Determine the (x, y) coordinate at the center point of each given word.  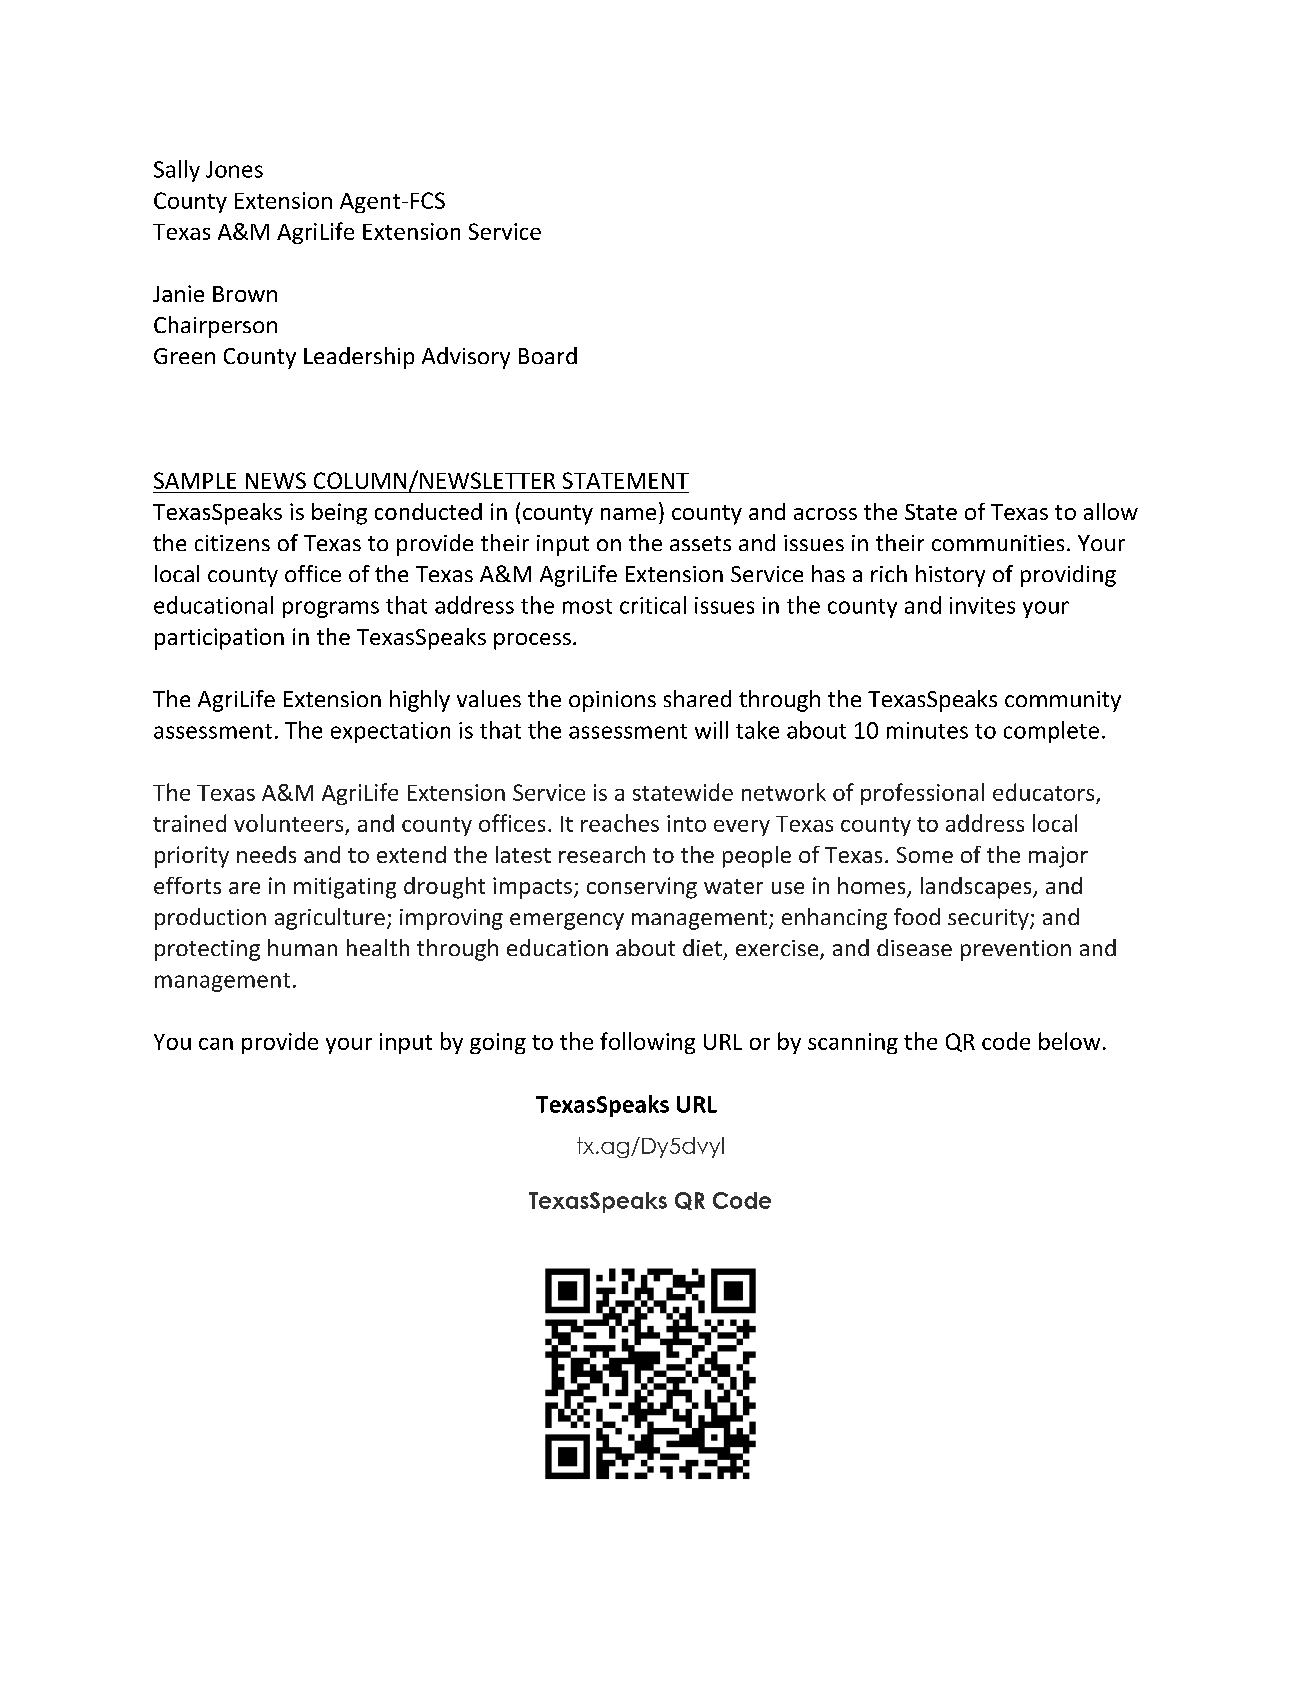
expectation (390, 732)
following (647, 1043)
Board (548, 355)
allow (1111, 511)
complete (1051, 732)
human (302, 947)
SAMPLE (195, 480)
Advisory (466, 358)
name (628, 514)
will (711, 730)
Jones (234, 169)
